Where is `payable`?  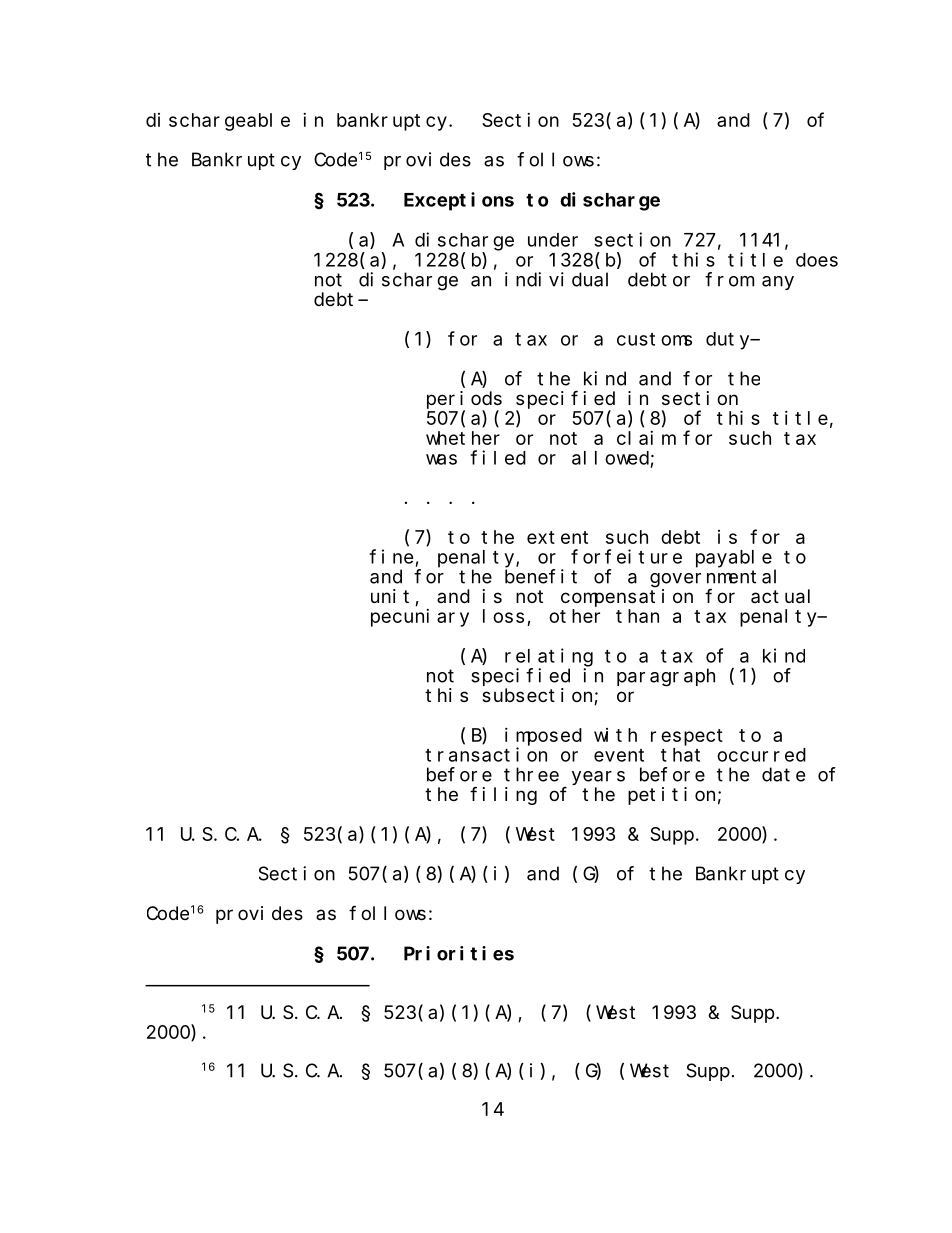
payable is located at coordinates (734, 559).
